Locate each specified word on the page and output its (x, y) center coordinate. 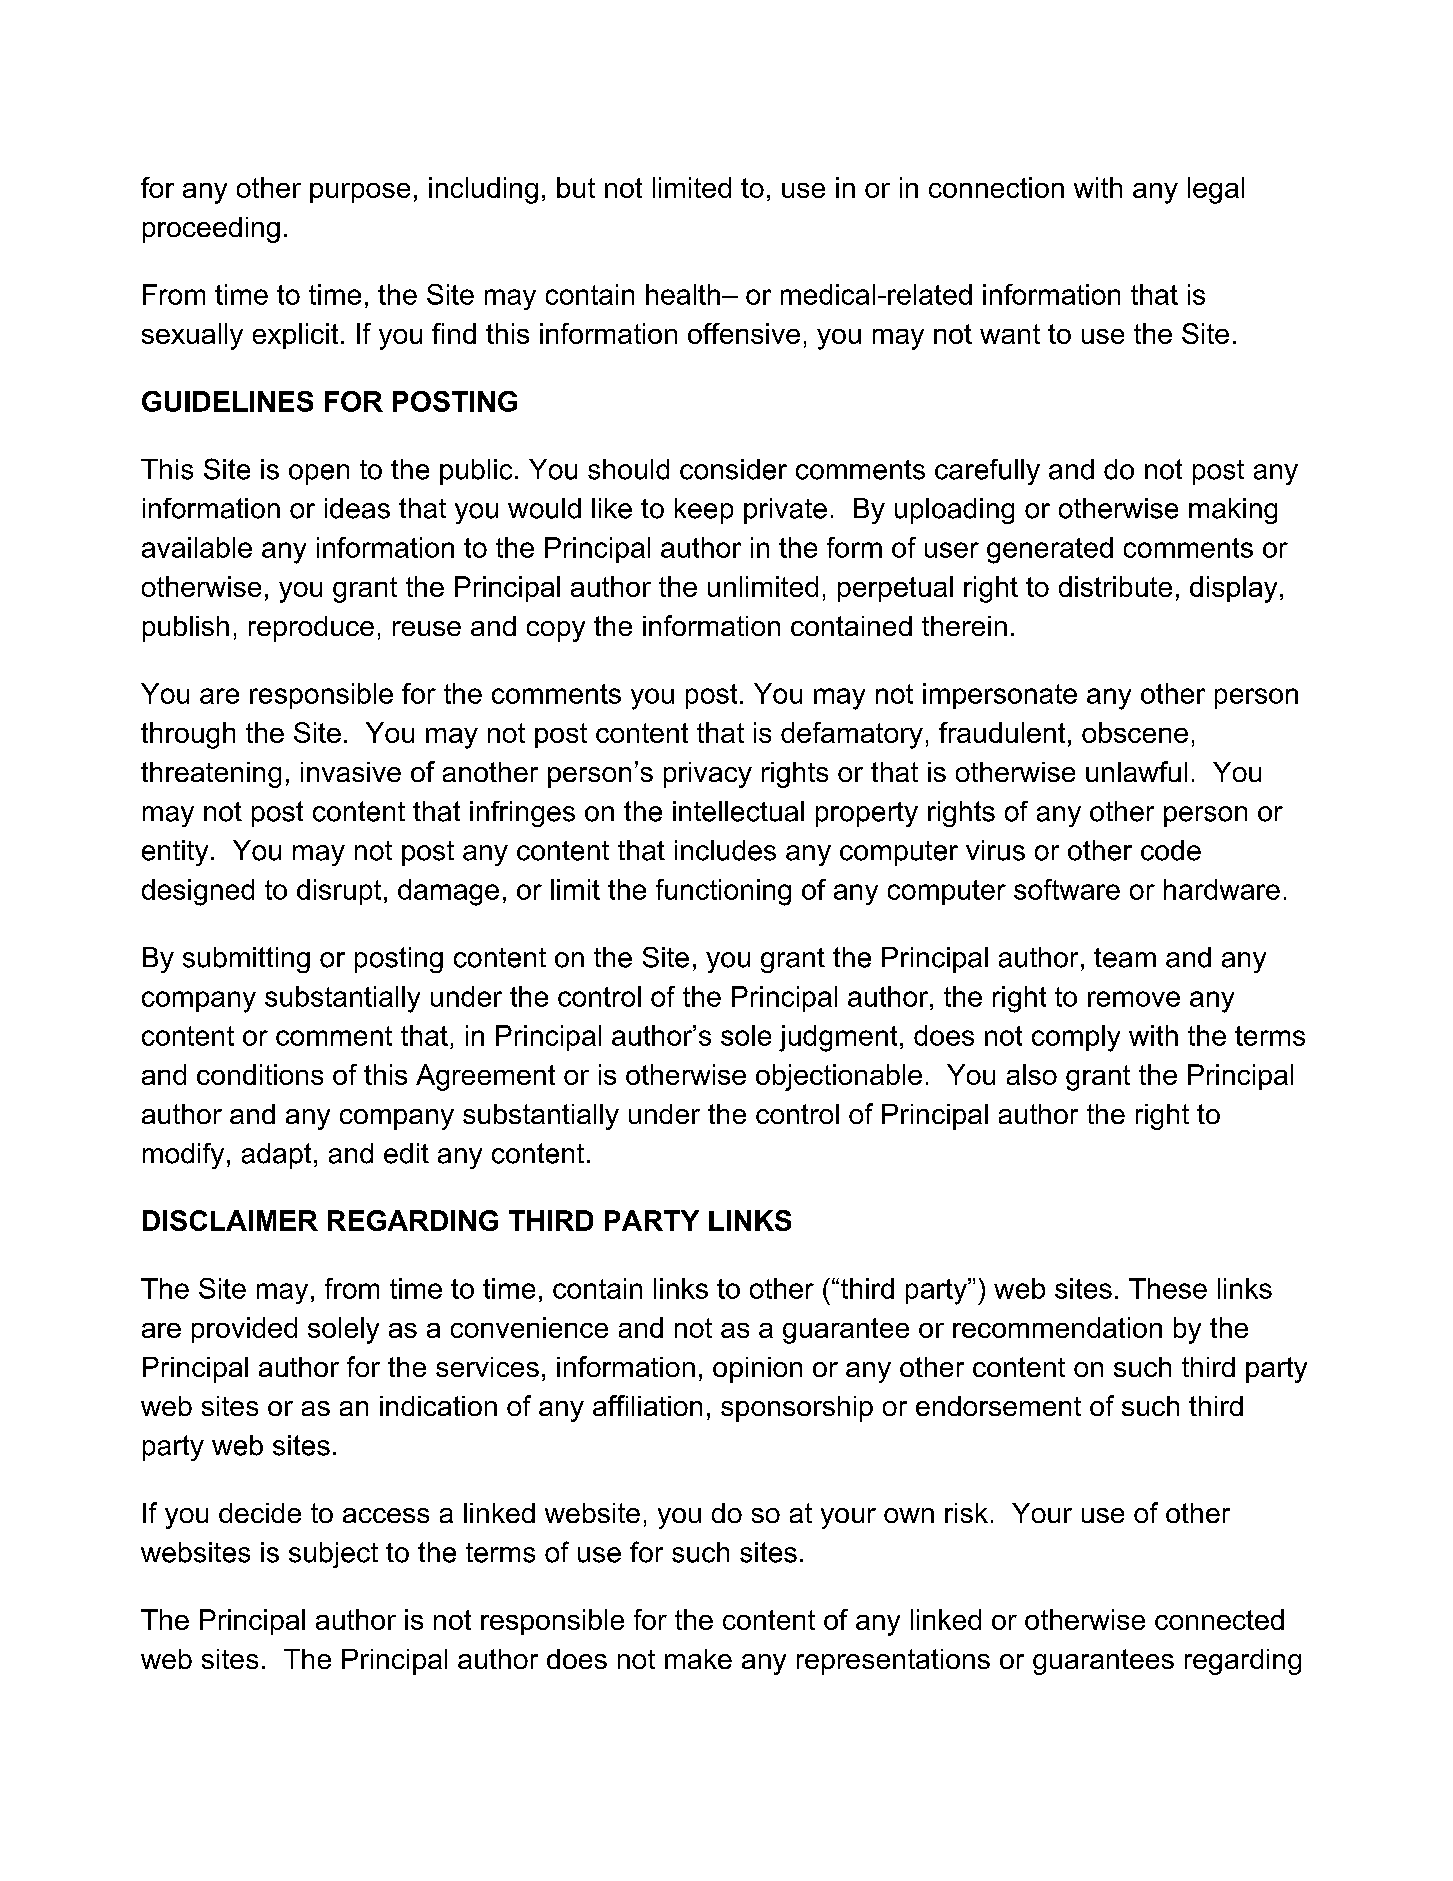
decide (260, 1513)
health (683, 294)
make (698, 1659)
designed (198, 892)
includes (725, 850)
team (1125, 958)
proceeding (211, 230)
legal (1216, 190)
